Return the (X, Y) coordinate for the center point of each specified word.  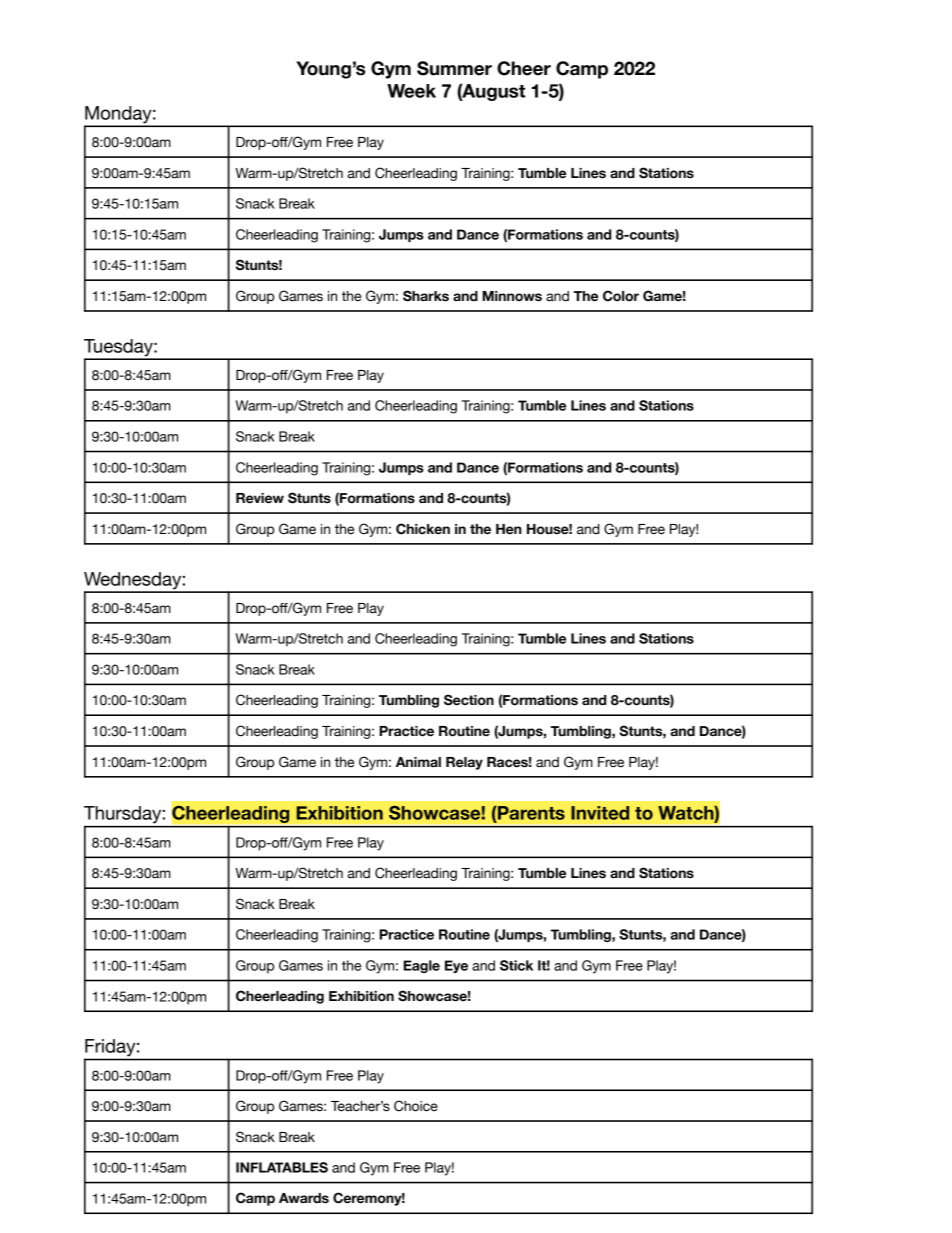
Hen (509, 529)
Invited (600, 813)
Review (260, 498)
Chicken (423, 529)
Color (621, 296)
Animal (418, 762)
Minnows (512, 296)
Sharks (426, 296)
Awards (304, 1198)
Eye (456, 966)
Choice (416, 1106)
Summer (454, 68)
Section (469, 700)
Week (411, 91)
